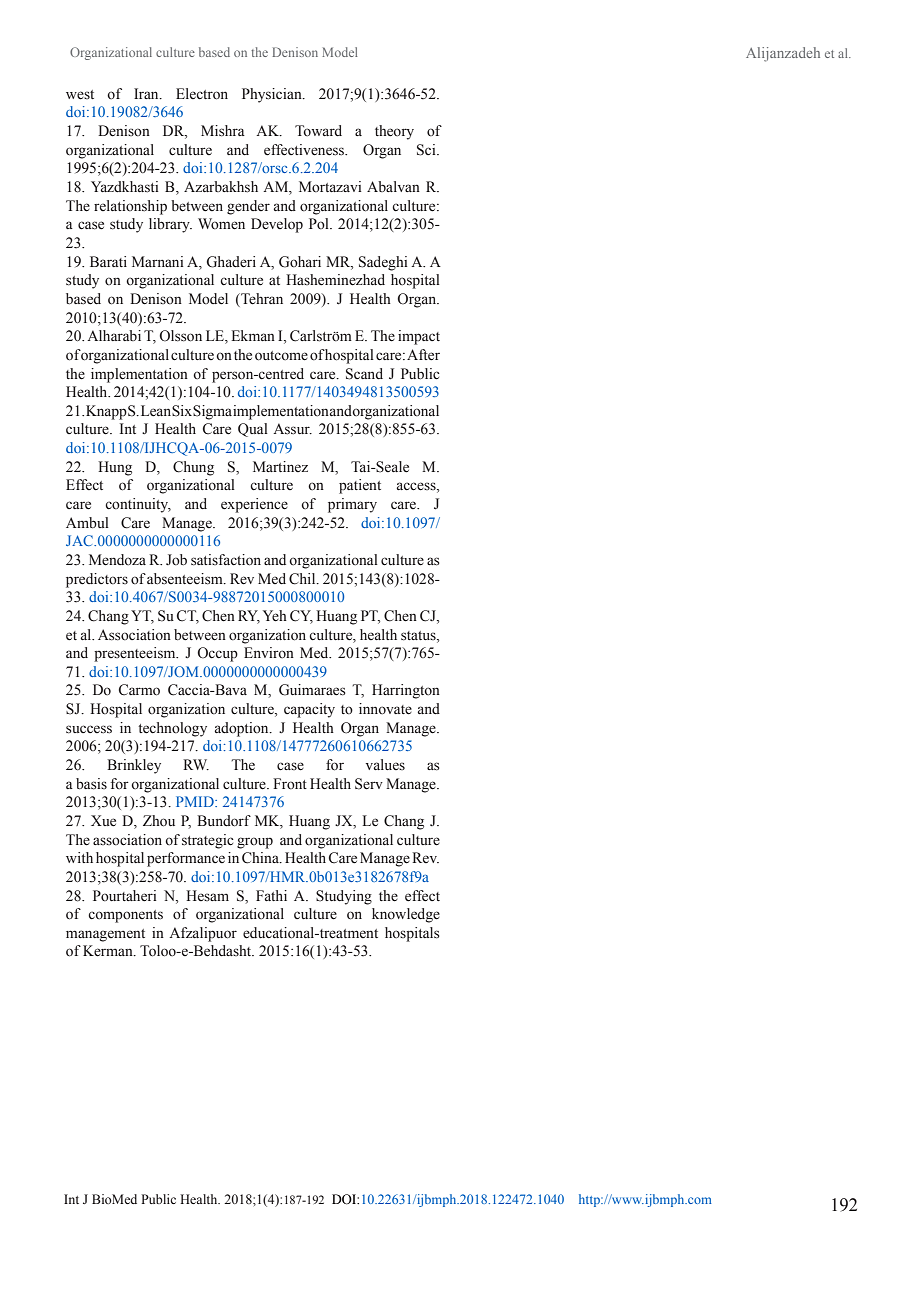 The image size is (924, 1308). I want to click on theory, so click(394, 132).
